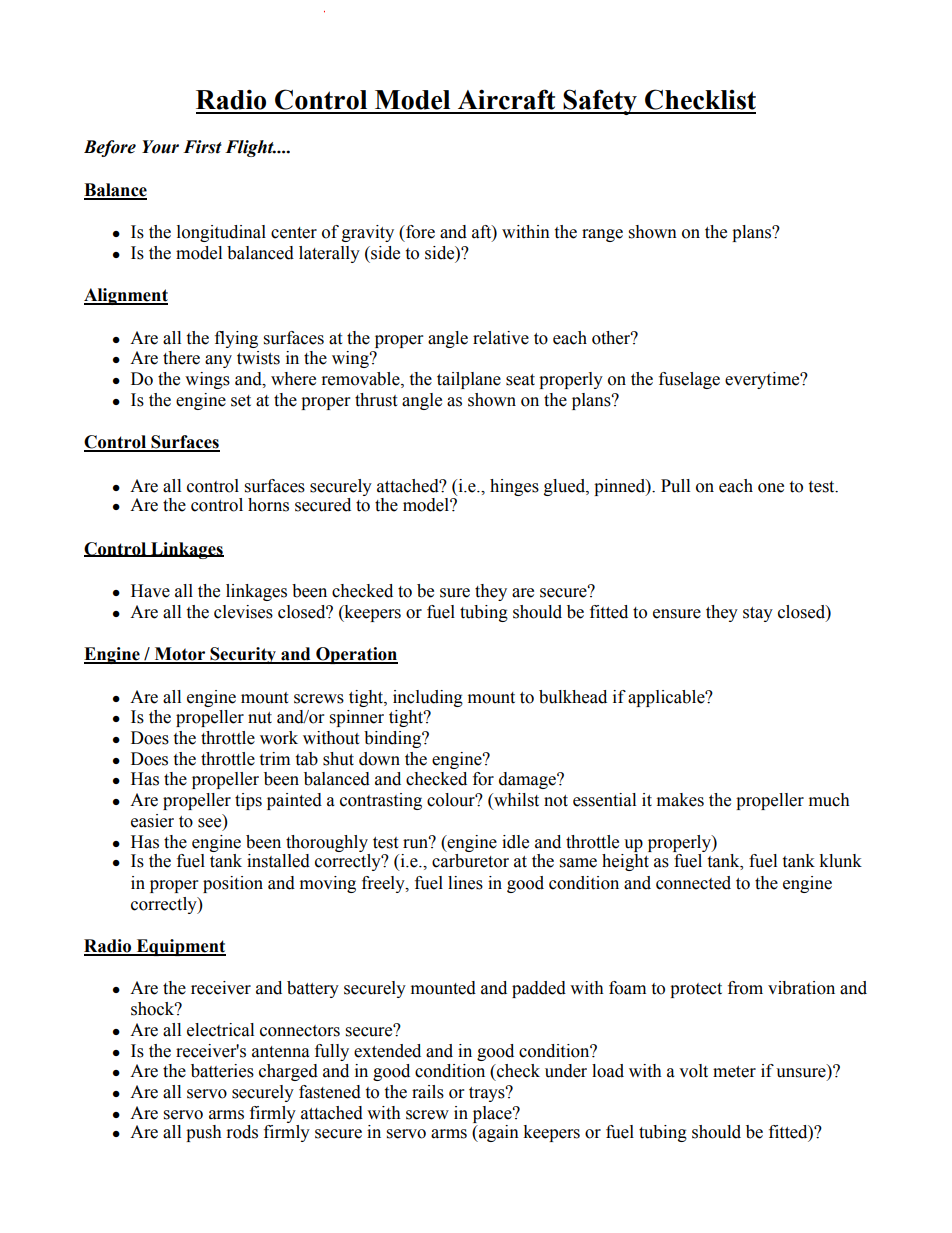 The height and width of the screenshot is (1233, 952). I want to click on First, so click(202, 147).
